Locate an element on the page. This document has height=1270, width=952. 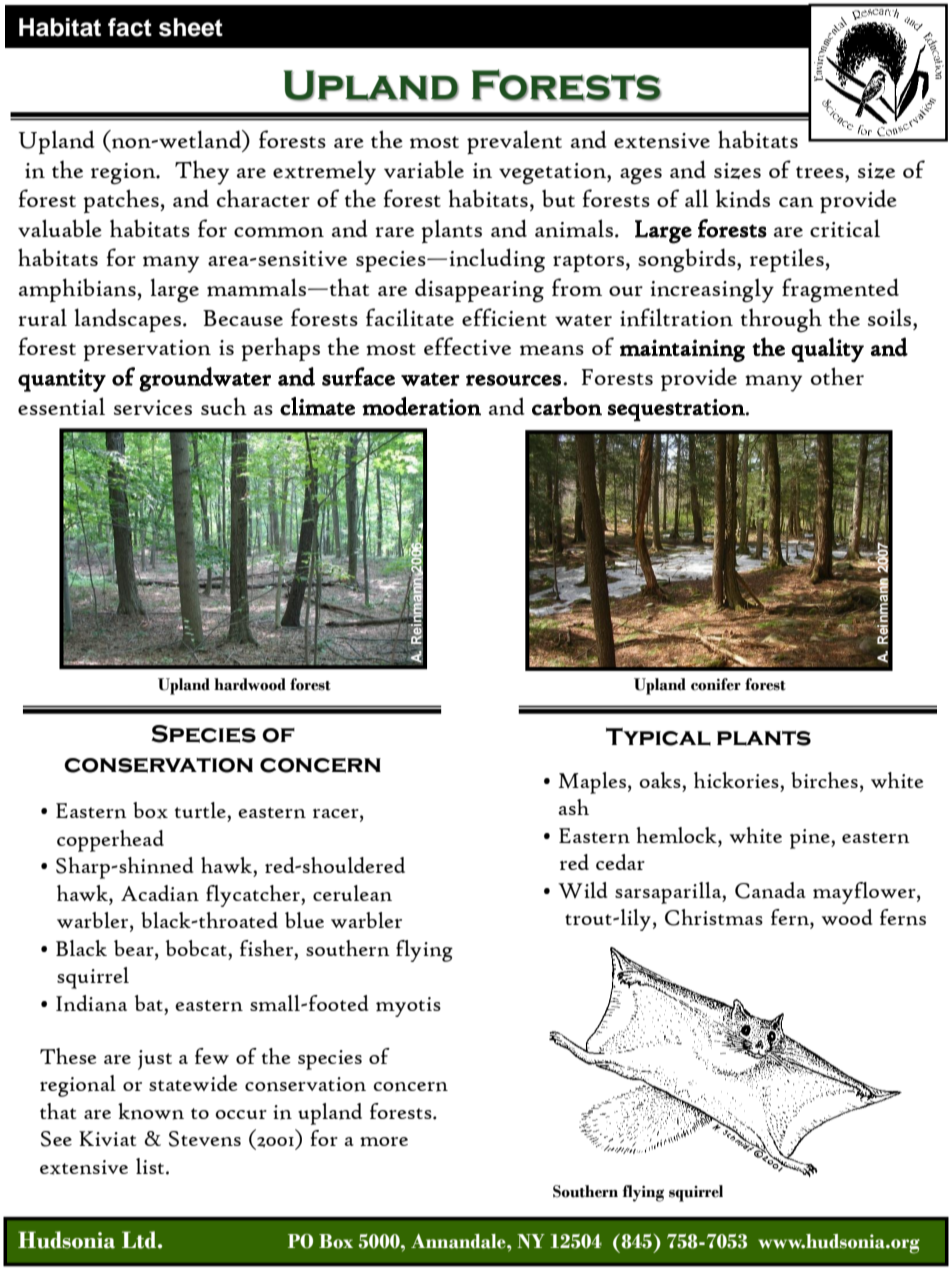
copperhead is located at coordinates (110, 841).
